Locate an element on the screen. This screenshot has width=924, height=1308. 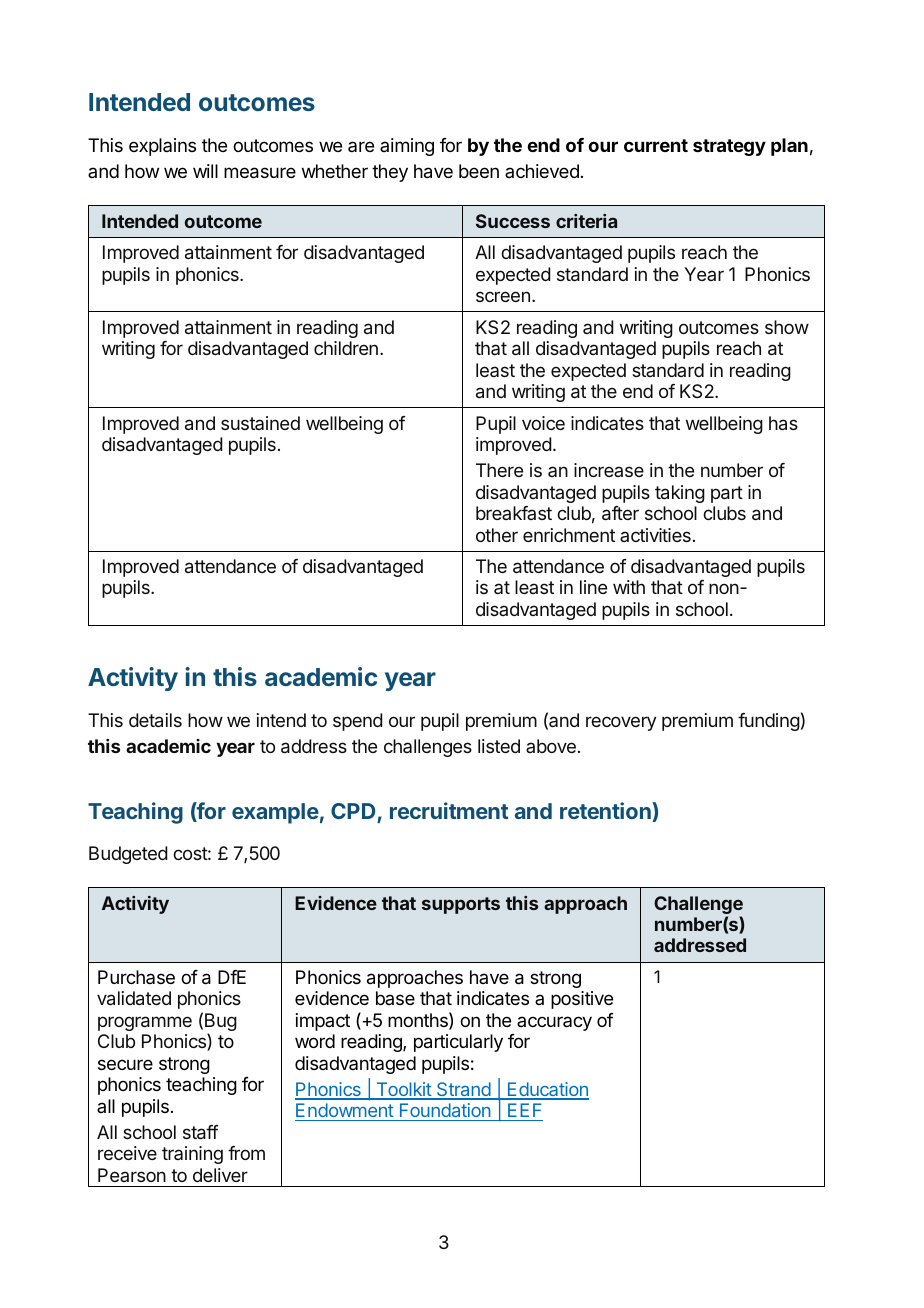
will is located at coordinates (205, 171).
